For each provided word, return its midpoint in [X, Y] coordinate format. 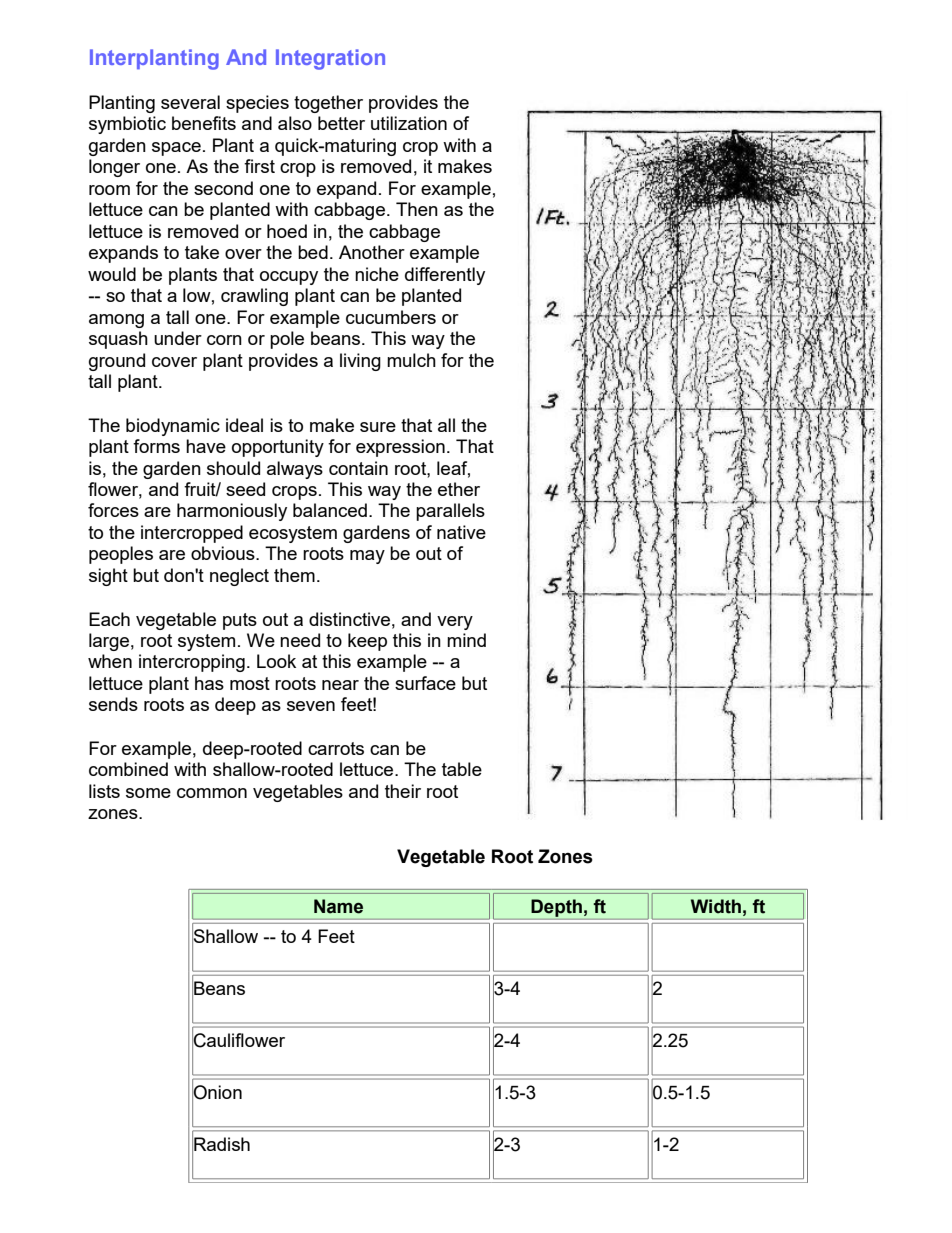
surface [425, 683]
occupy [289, 278]
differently [445, 276]
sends [113, 704]
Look [276, 661]
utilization [409, 123]
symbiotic [127, 125]
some [148, 793]
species [257, 104]
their [403, 791]
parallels [450, 512]
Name [338, 906]
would [112, 274]
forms [156, 446]
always [295, 470]
